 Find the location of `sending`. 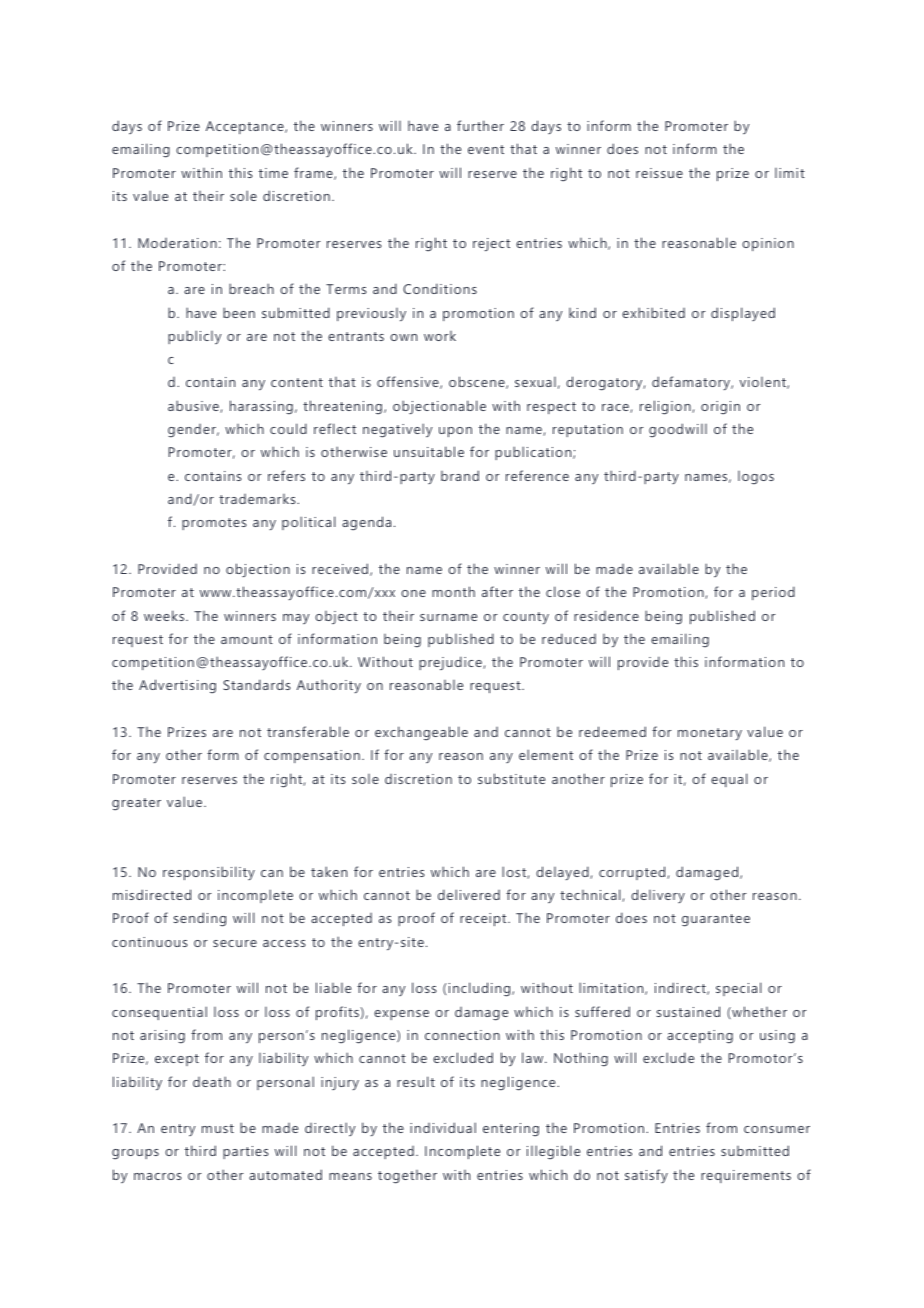

sending is located at coordinates (200, 919).
